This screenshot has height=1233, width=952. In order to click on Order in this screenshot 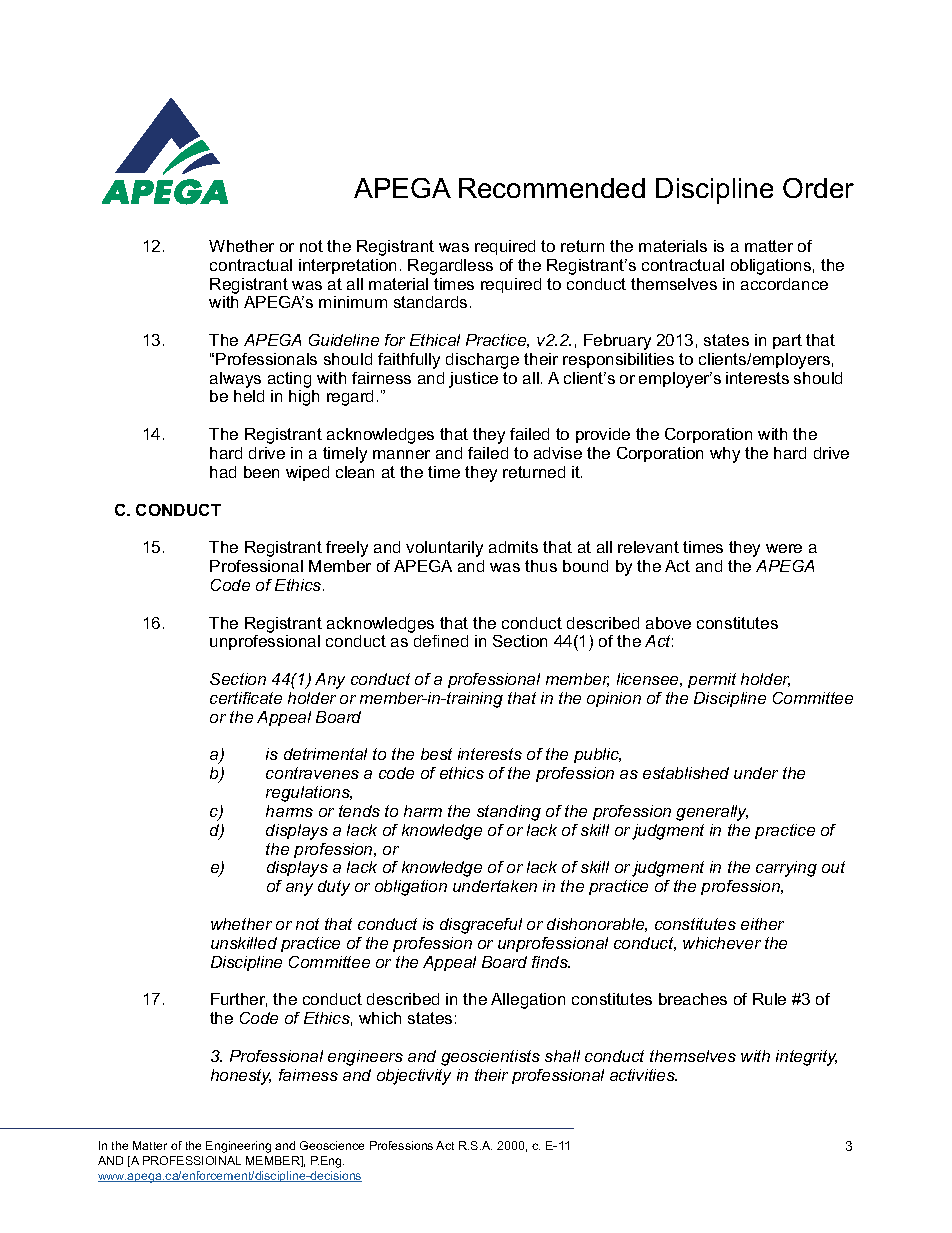, I will do `click(818, 188)`.
